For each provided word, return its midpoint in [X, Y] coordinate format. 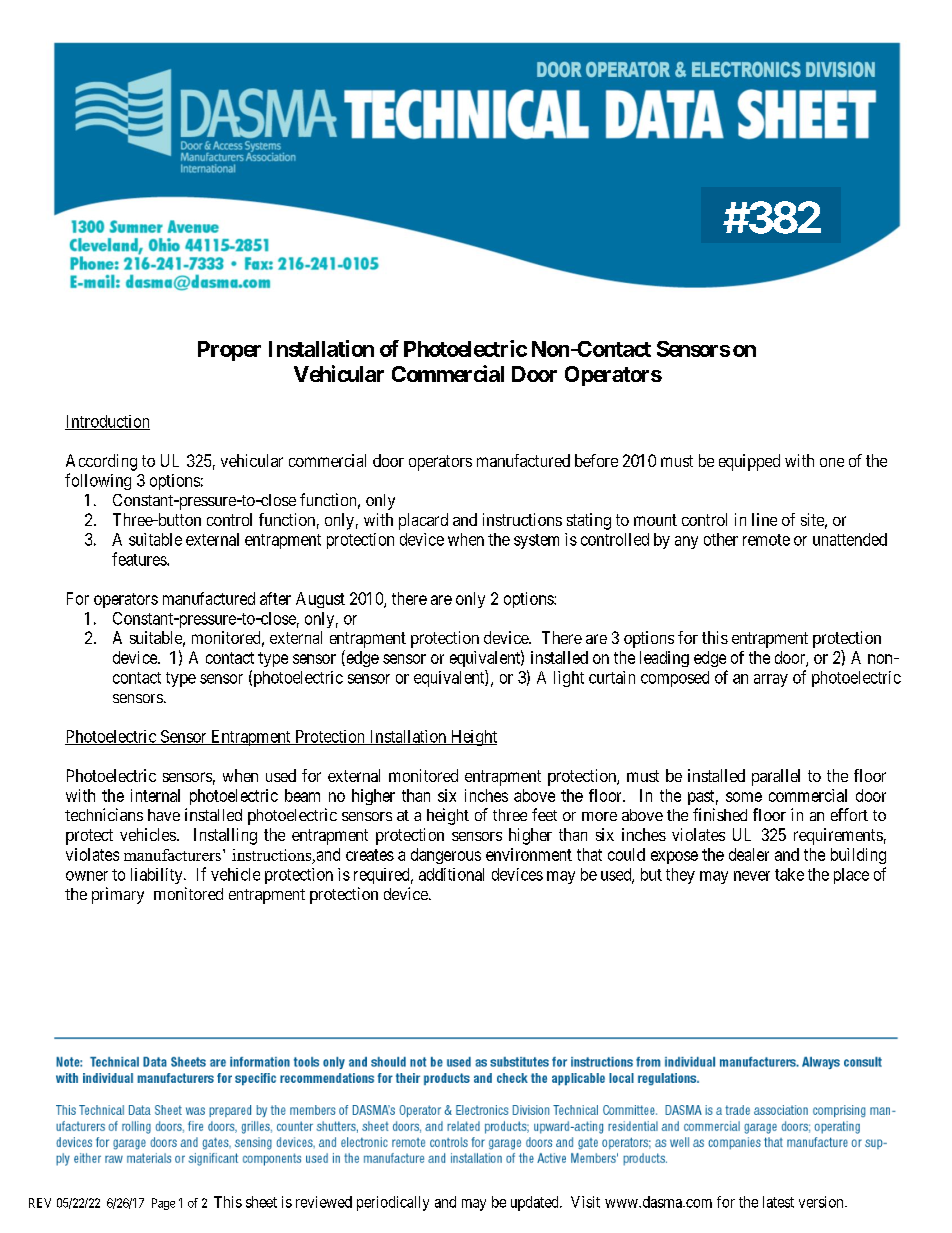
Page [163, 1204]
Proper [229, 351]
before [596, 460]
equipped [749, 462]
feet [544, 814]
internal [155, 795]
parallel [776, 777]
